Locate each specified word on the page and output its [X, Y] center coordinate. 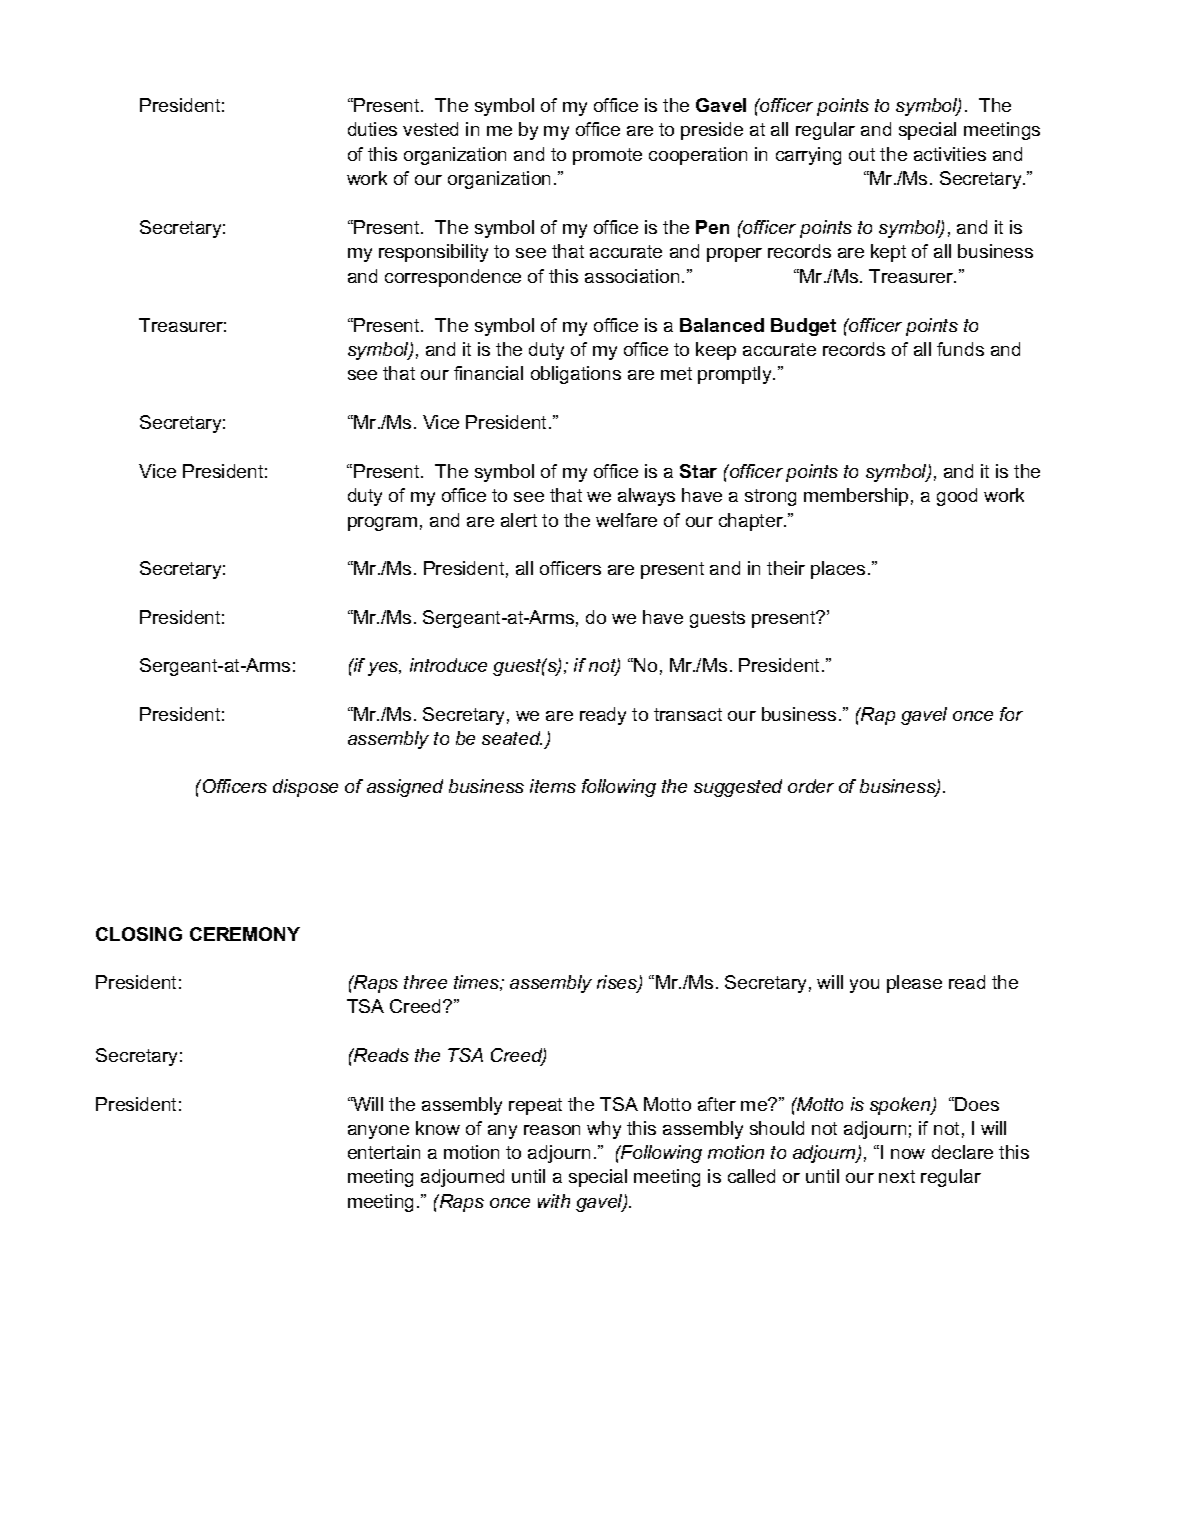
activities [950, 154]
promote [607, 156]
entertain [384, 1152]
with [554, 1201]
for [1011, 714]
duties [372, 129]
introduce [448, 665]
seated [512, 738]
